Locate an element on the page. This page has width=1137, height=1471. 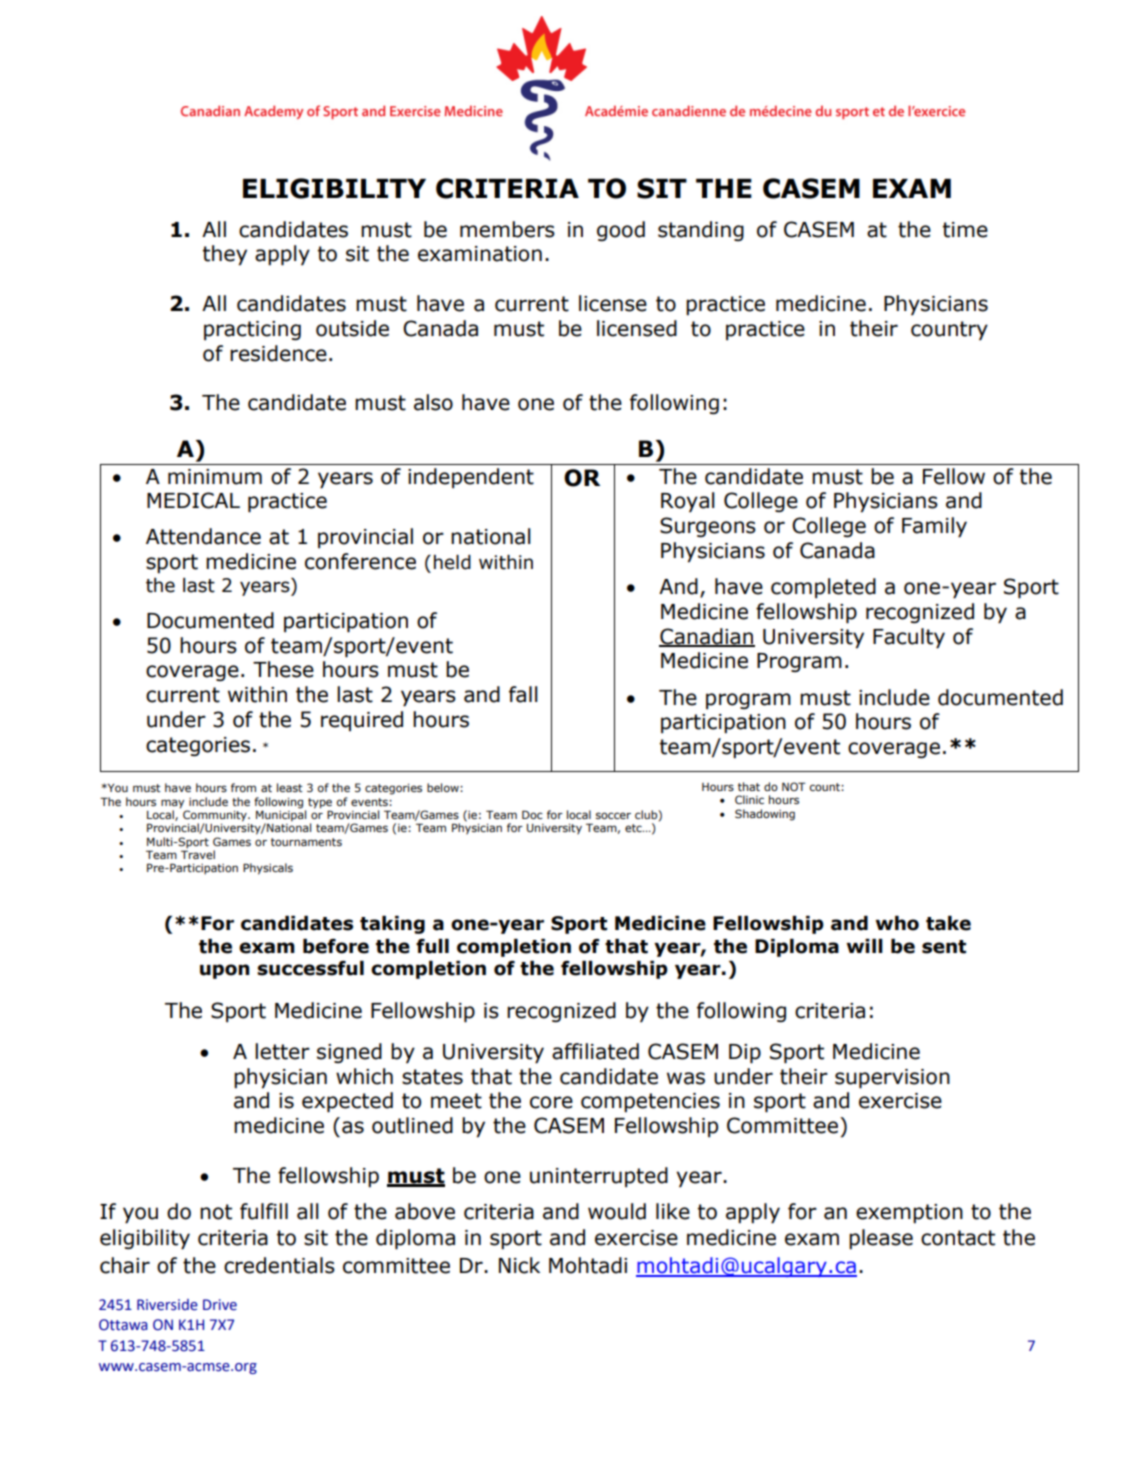
core is located at coordinates (551, 1102).
